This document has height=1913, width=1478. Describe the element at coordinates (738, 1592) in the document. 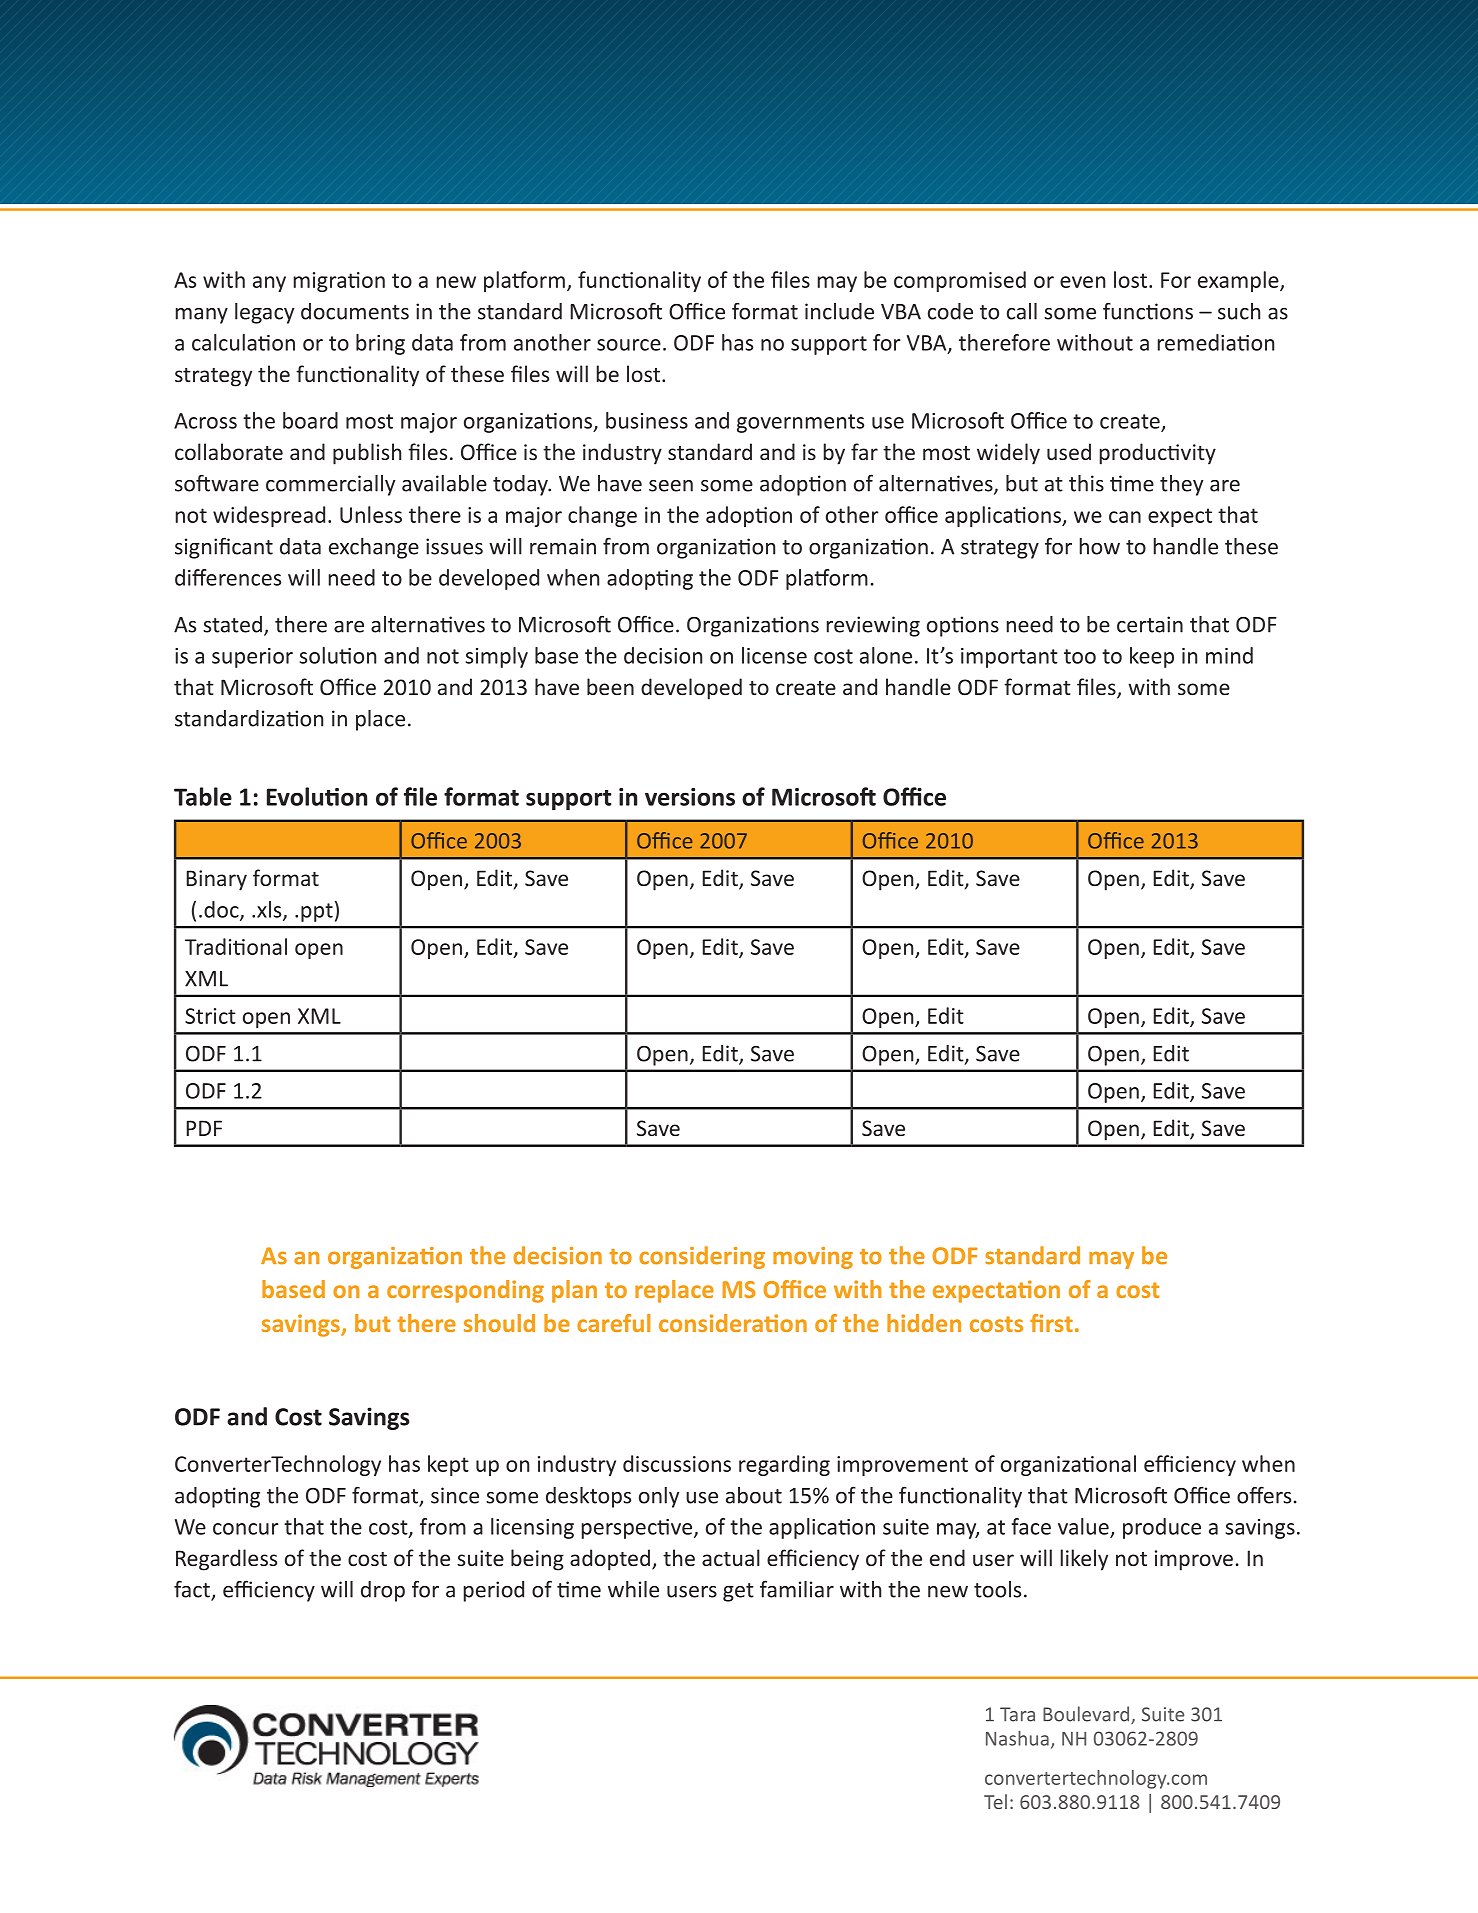

I see `get` at that location.
